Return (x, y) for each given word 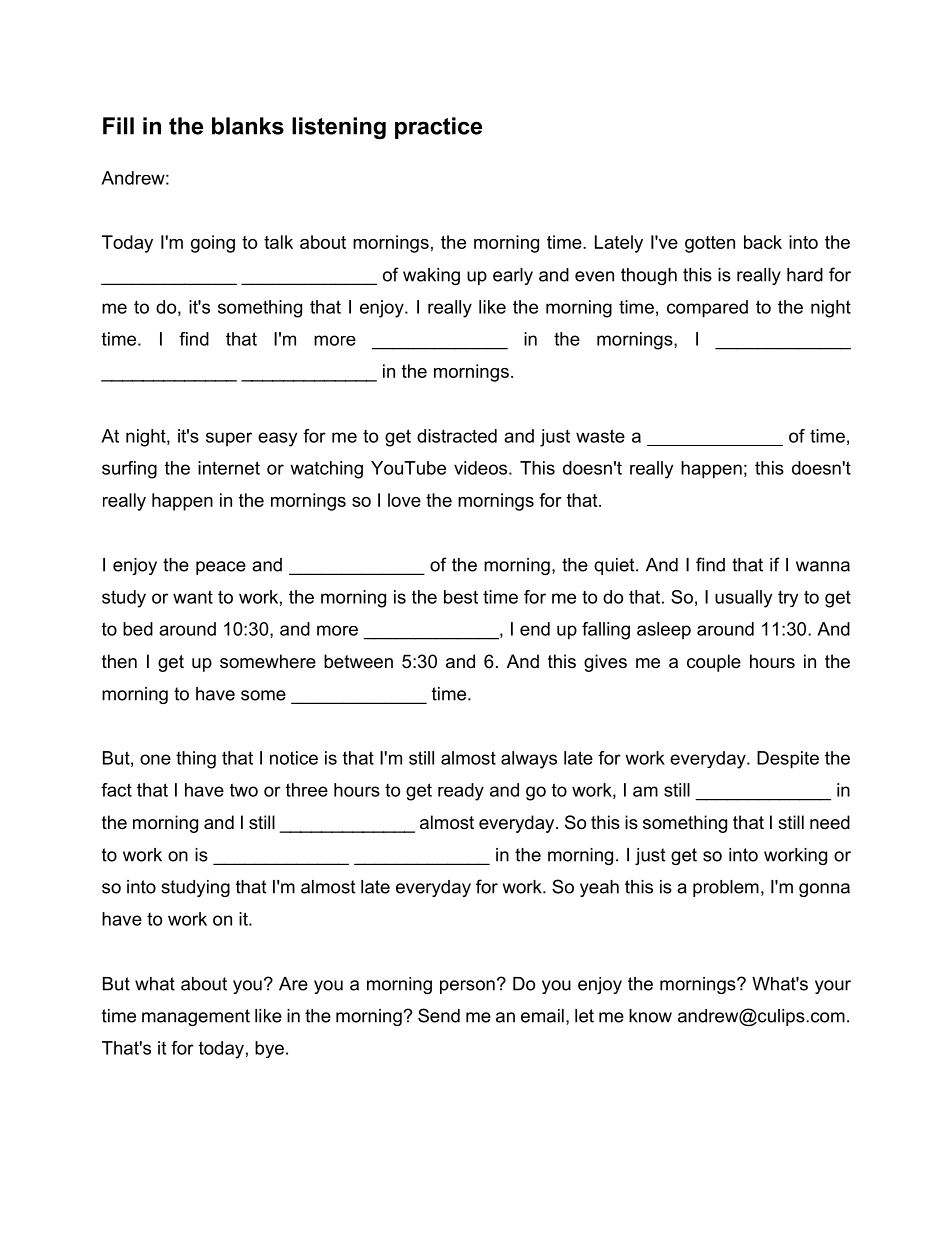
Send (439, 1015)
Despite (788, 760)
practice (438, 128)
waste (600, 436)
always (529, 760)
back (763, 242)
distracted (457, 436)
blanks (248, 126)
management (196, 1017)
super (229, 439)
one (155, 759)
